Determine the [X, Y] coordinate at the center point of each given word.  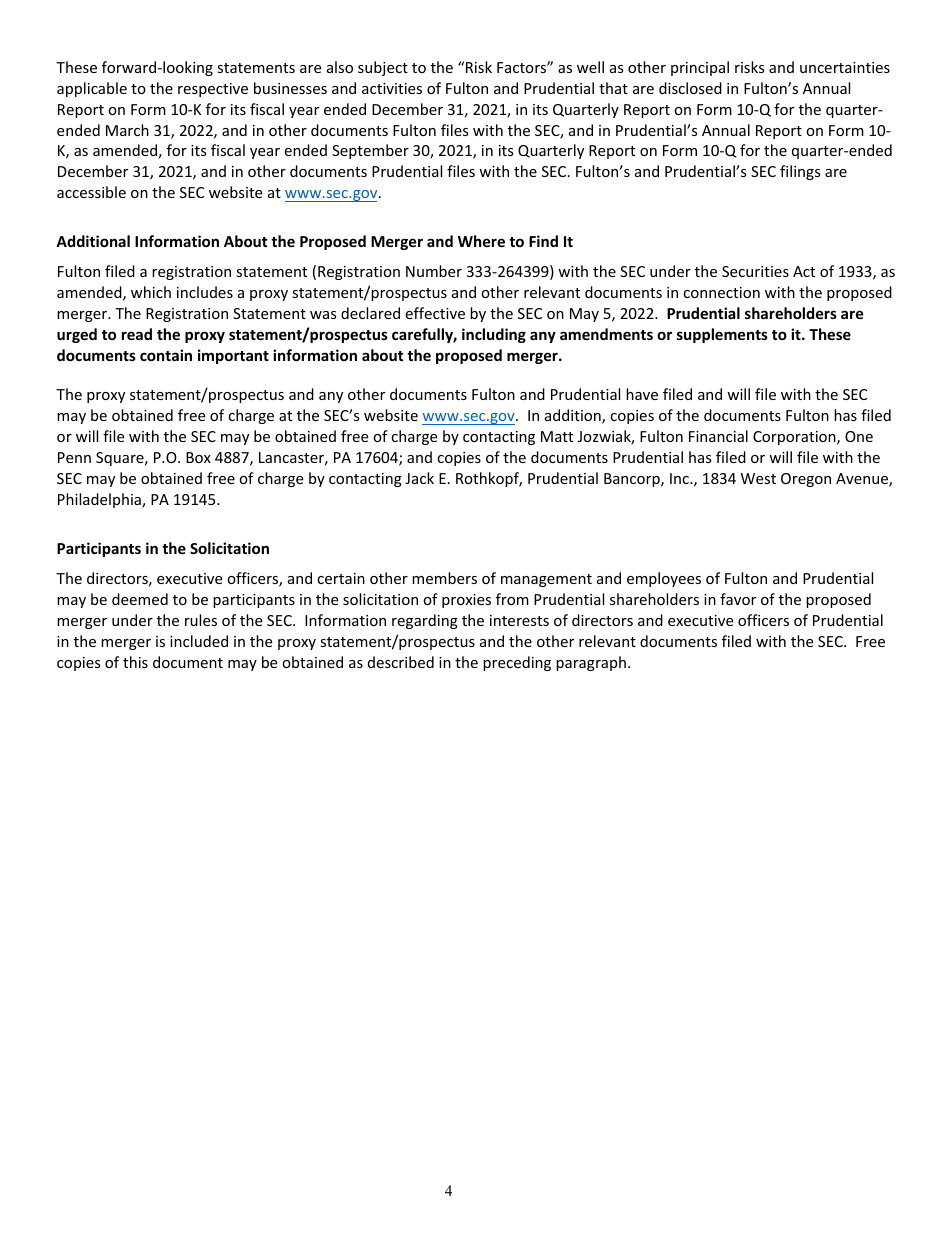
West [758, 478]
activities [392, 88]
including [494, 335]
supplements [722, 335]
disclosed [690, 88]
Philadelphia [100, 500]
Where [481, 241]
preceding [517, 663]
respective [213, 90]
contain [166, 355]
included [199, 641]
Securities [755, 271]
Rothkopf [489, 479]
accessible [91, 192]
